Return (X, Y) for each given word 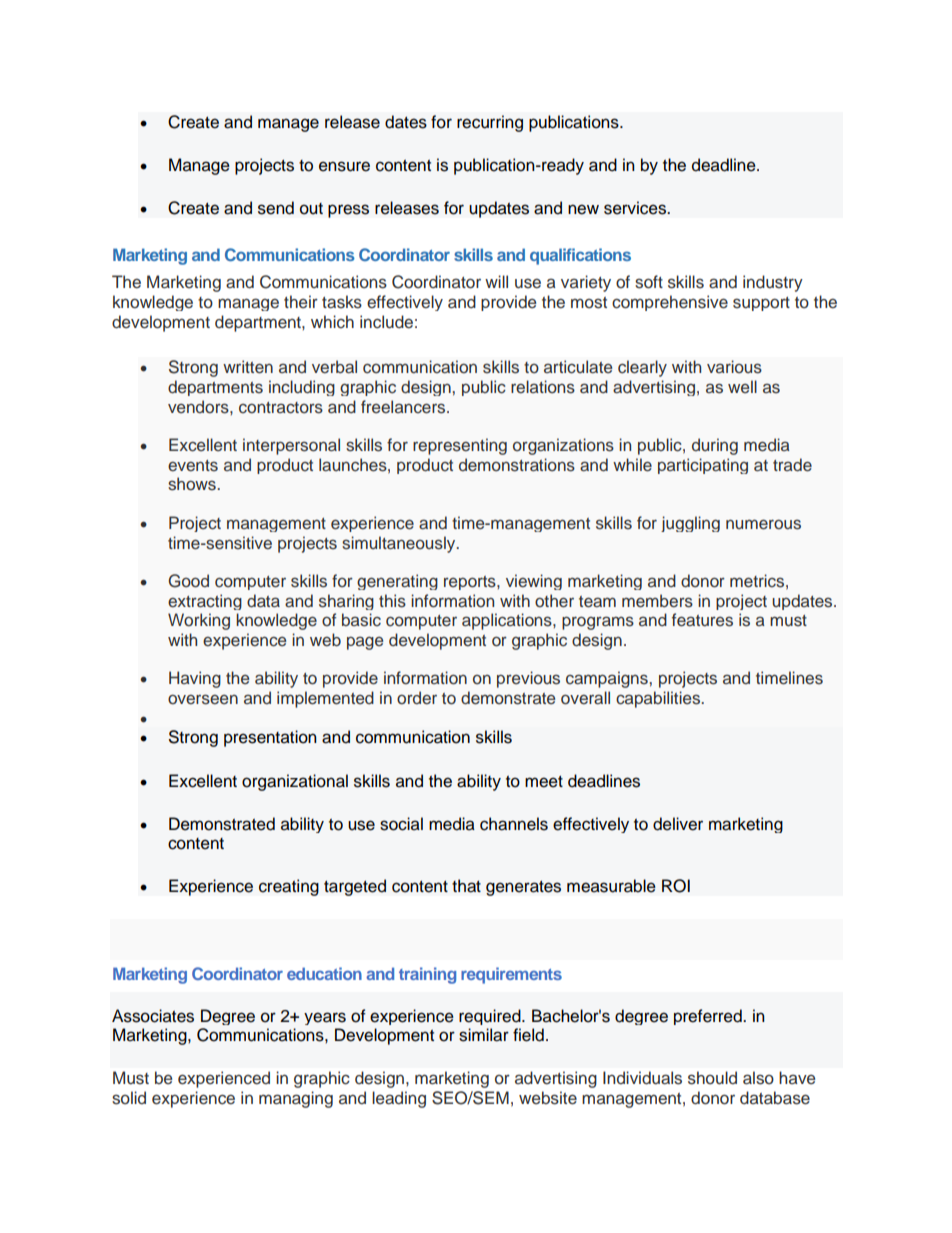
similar (484, 1035)
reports (471, 583)
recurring (490, 123)
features (702, 620)
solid (129, 1098)
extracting (205, 602)
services (636, 208)
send (276, 208)
